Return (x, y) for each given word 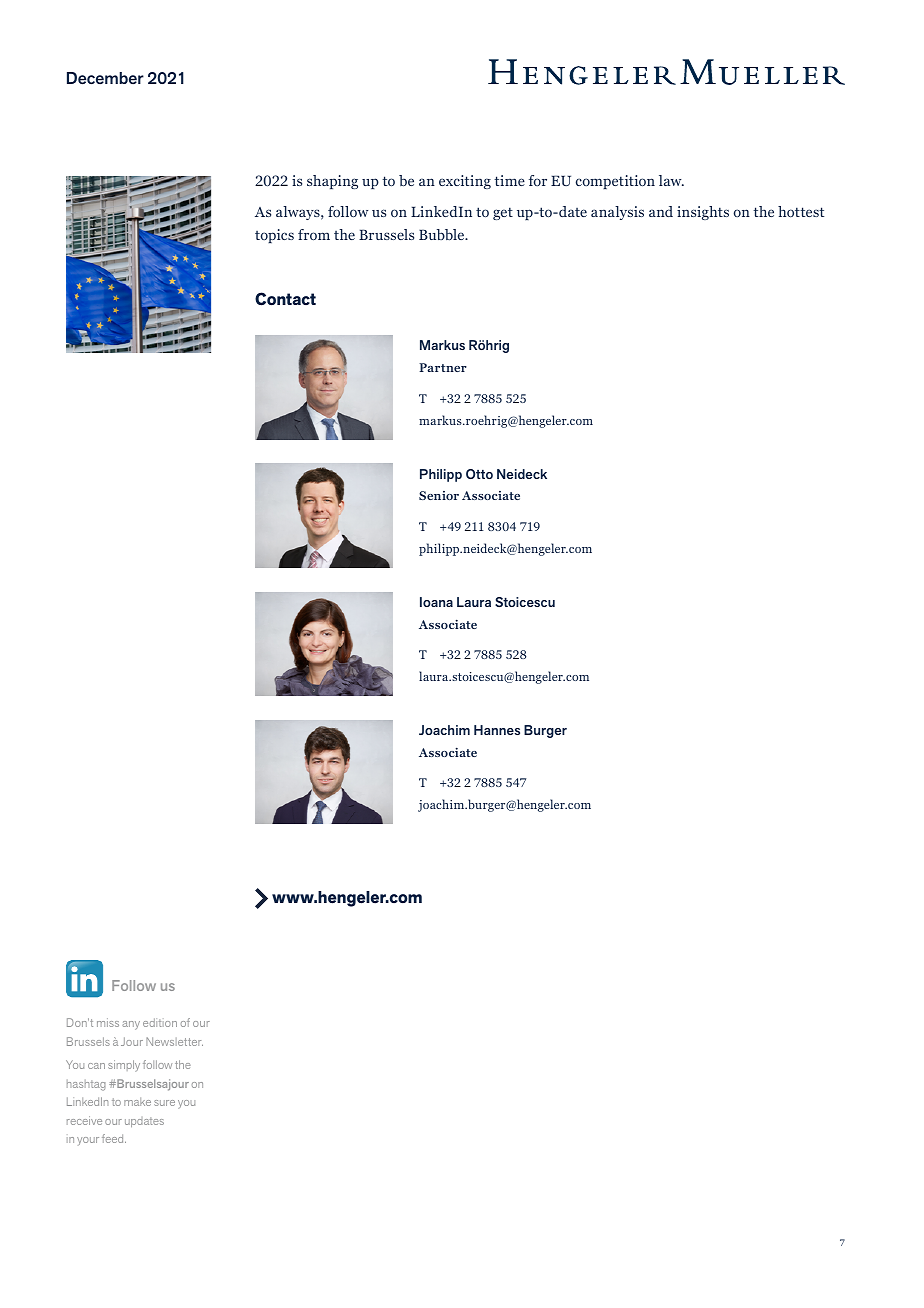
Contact (285, 299)
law (671, 180)
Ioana (436, 602)
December (105, 78)
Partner (443, 367)
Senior (439, 495)
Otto (479, 474)
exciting (465, 182)
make (137, 1101)
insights (703, 213)
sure (164, 1103)
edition (160, 1022)
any (131, 1025)
